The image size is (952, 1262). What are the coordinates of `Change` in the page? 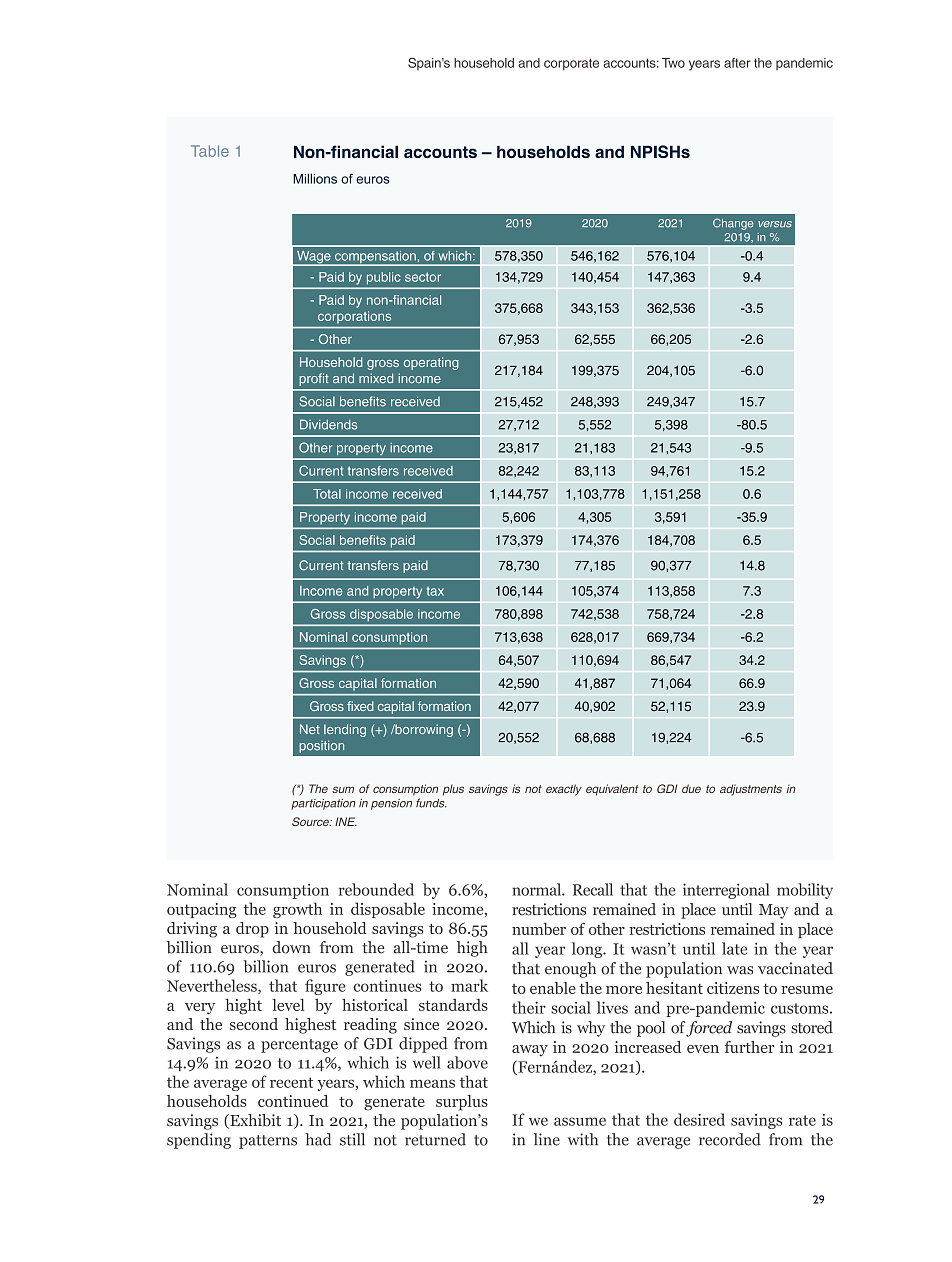 It's located at (733, 224).
